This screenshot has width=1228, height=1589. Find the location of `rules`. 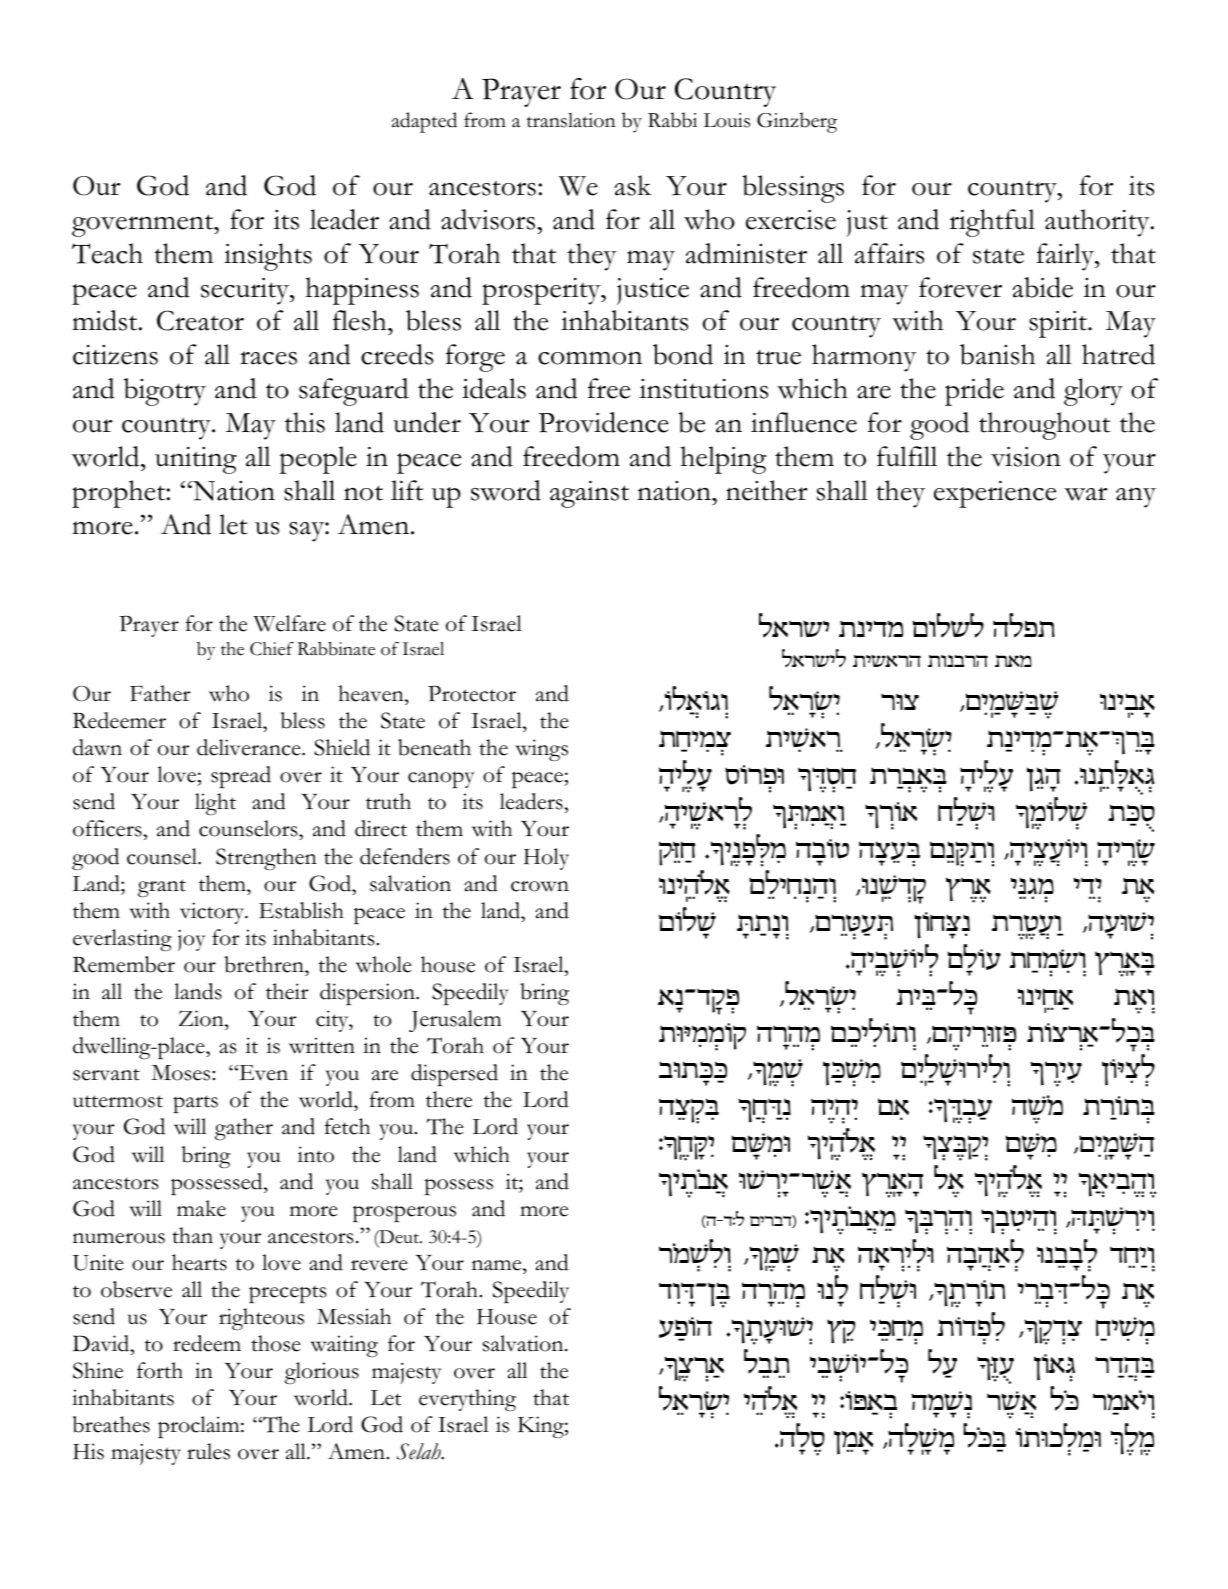

rules is located at coordinates (208, 1451).
